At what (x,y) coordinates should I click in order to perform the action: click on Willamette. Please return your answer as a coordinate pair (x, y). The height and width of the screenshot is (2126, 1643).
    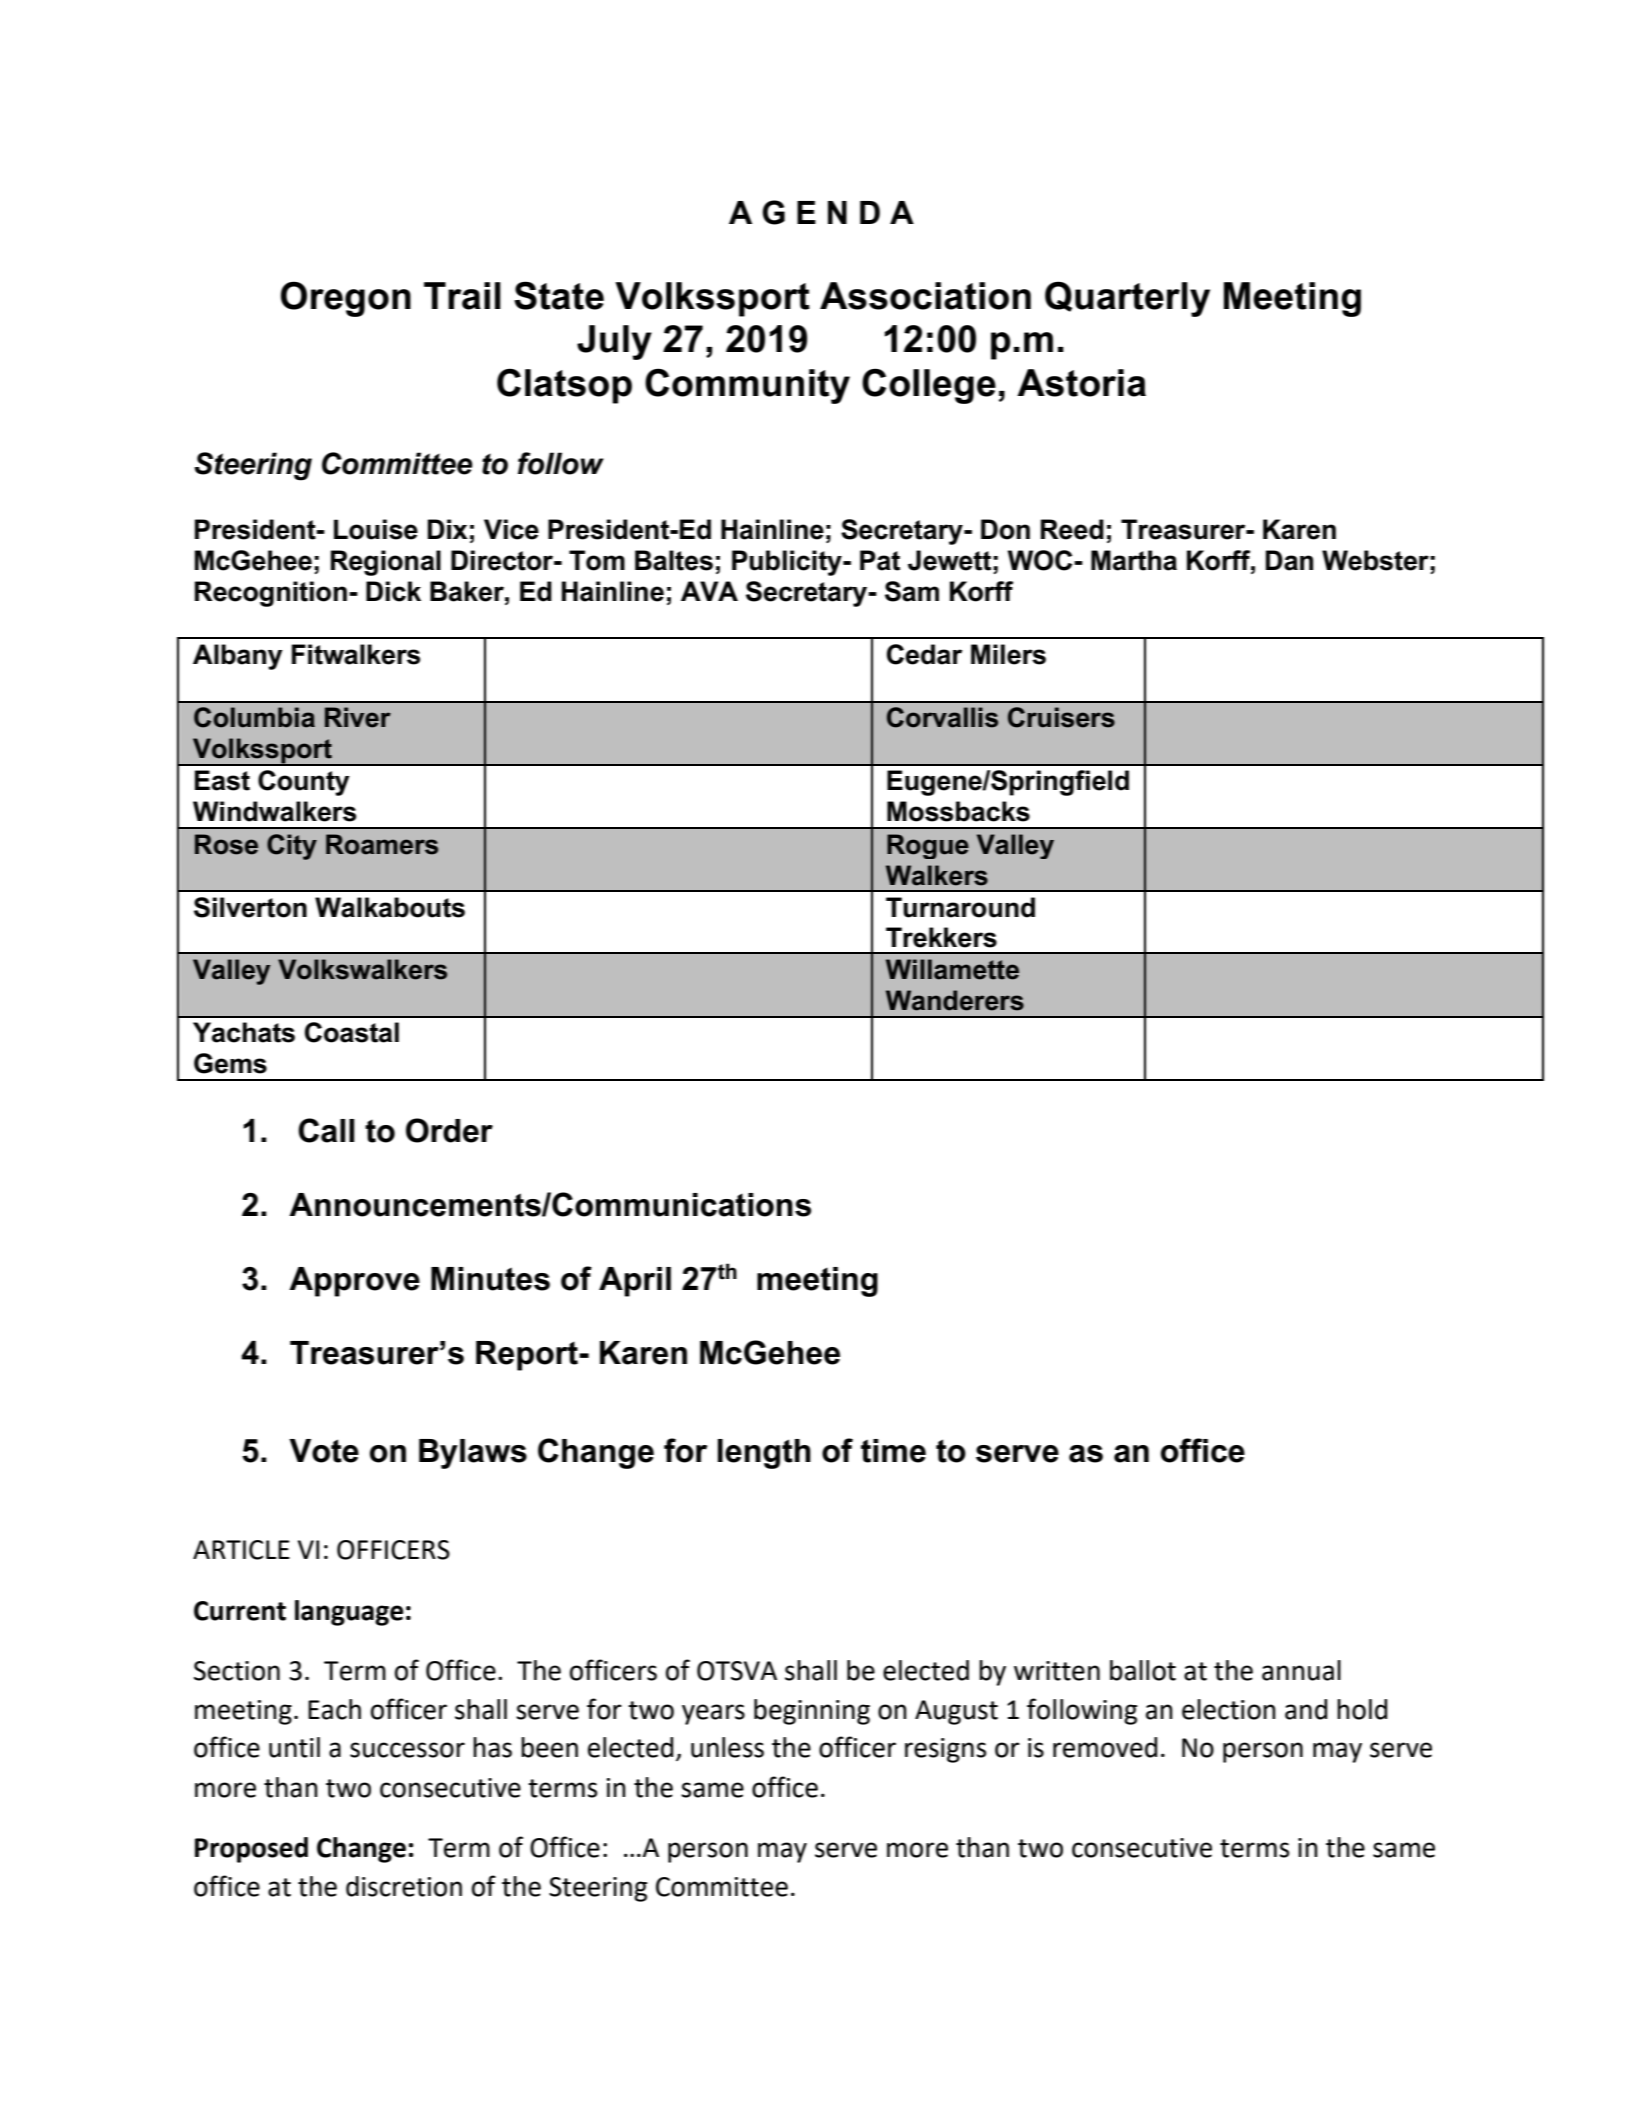
    Looking at the image, I should click on (952, 969).
